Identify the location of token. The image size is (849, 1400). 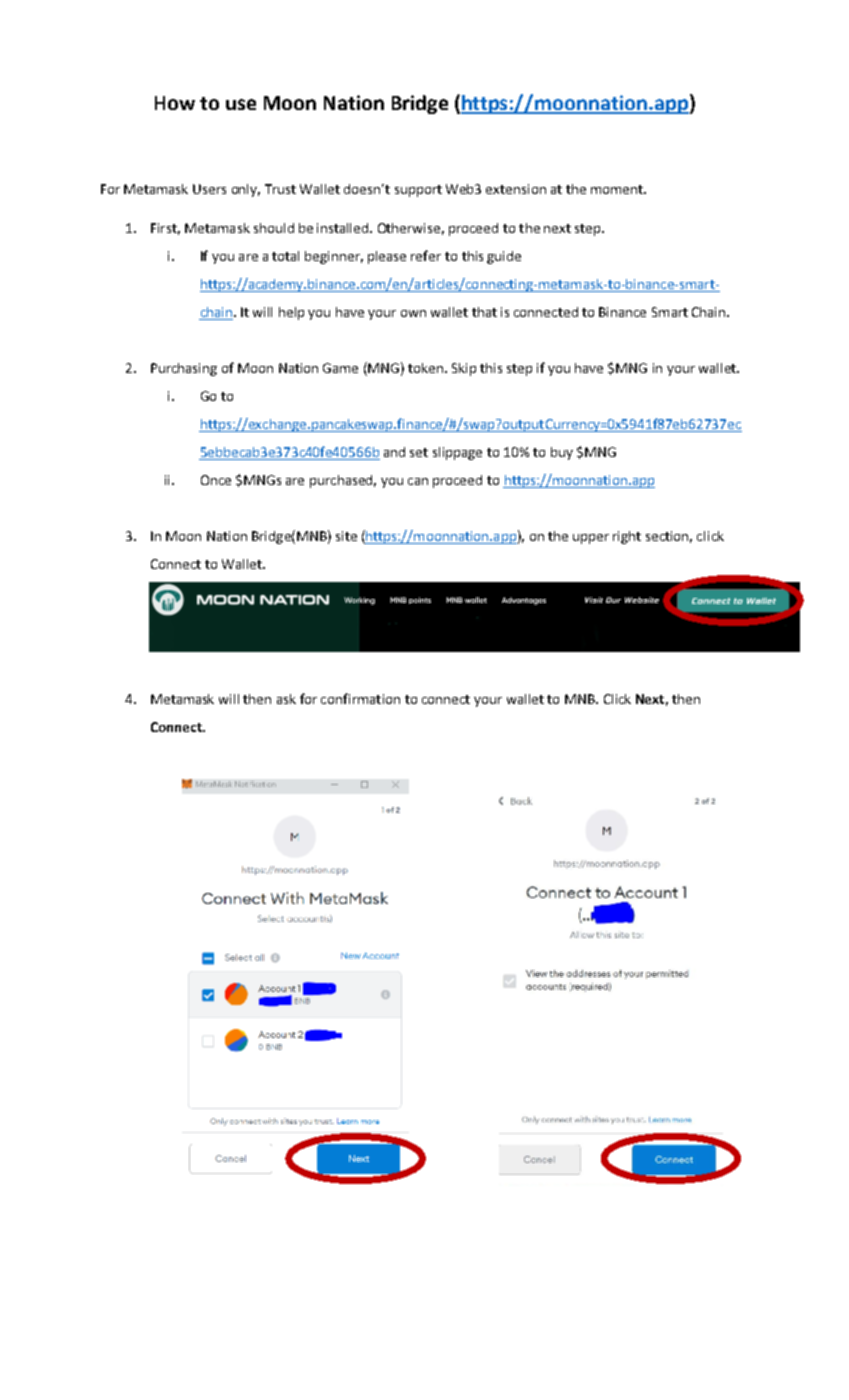
(427, 368).
